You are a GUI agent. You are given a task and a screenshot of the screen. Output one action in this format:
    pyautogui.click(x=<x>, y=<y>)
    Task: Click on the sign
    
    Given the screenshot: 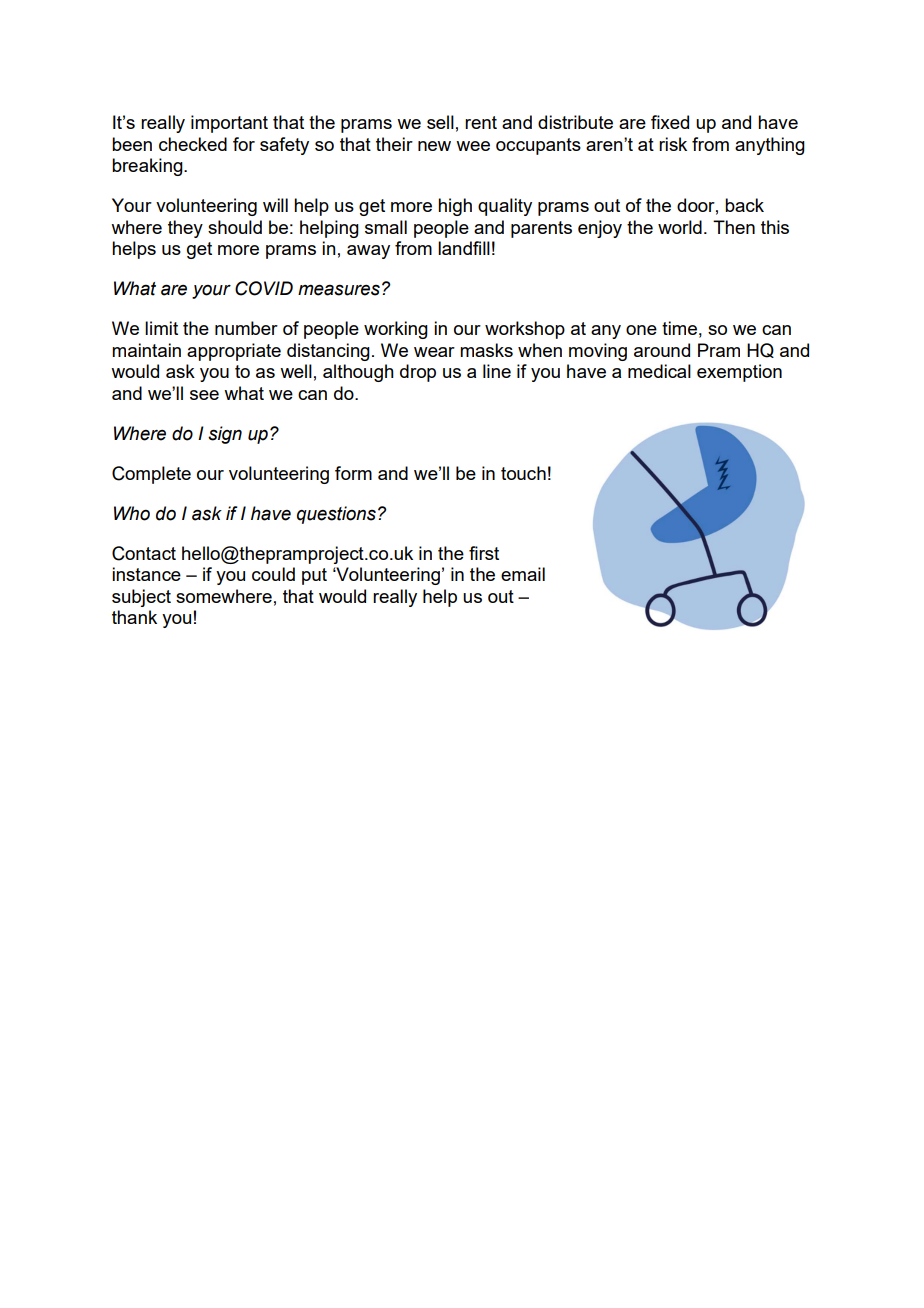 What is the action you would take?
    pyautogui.click(x=225, y=435)
